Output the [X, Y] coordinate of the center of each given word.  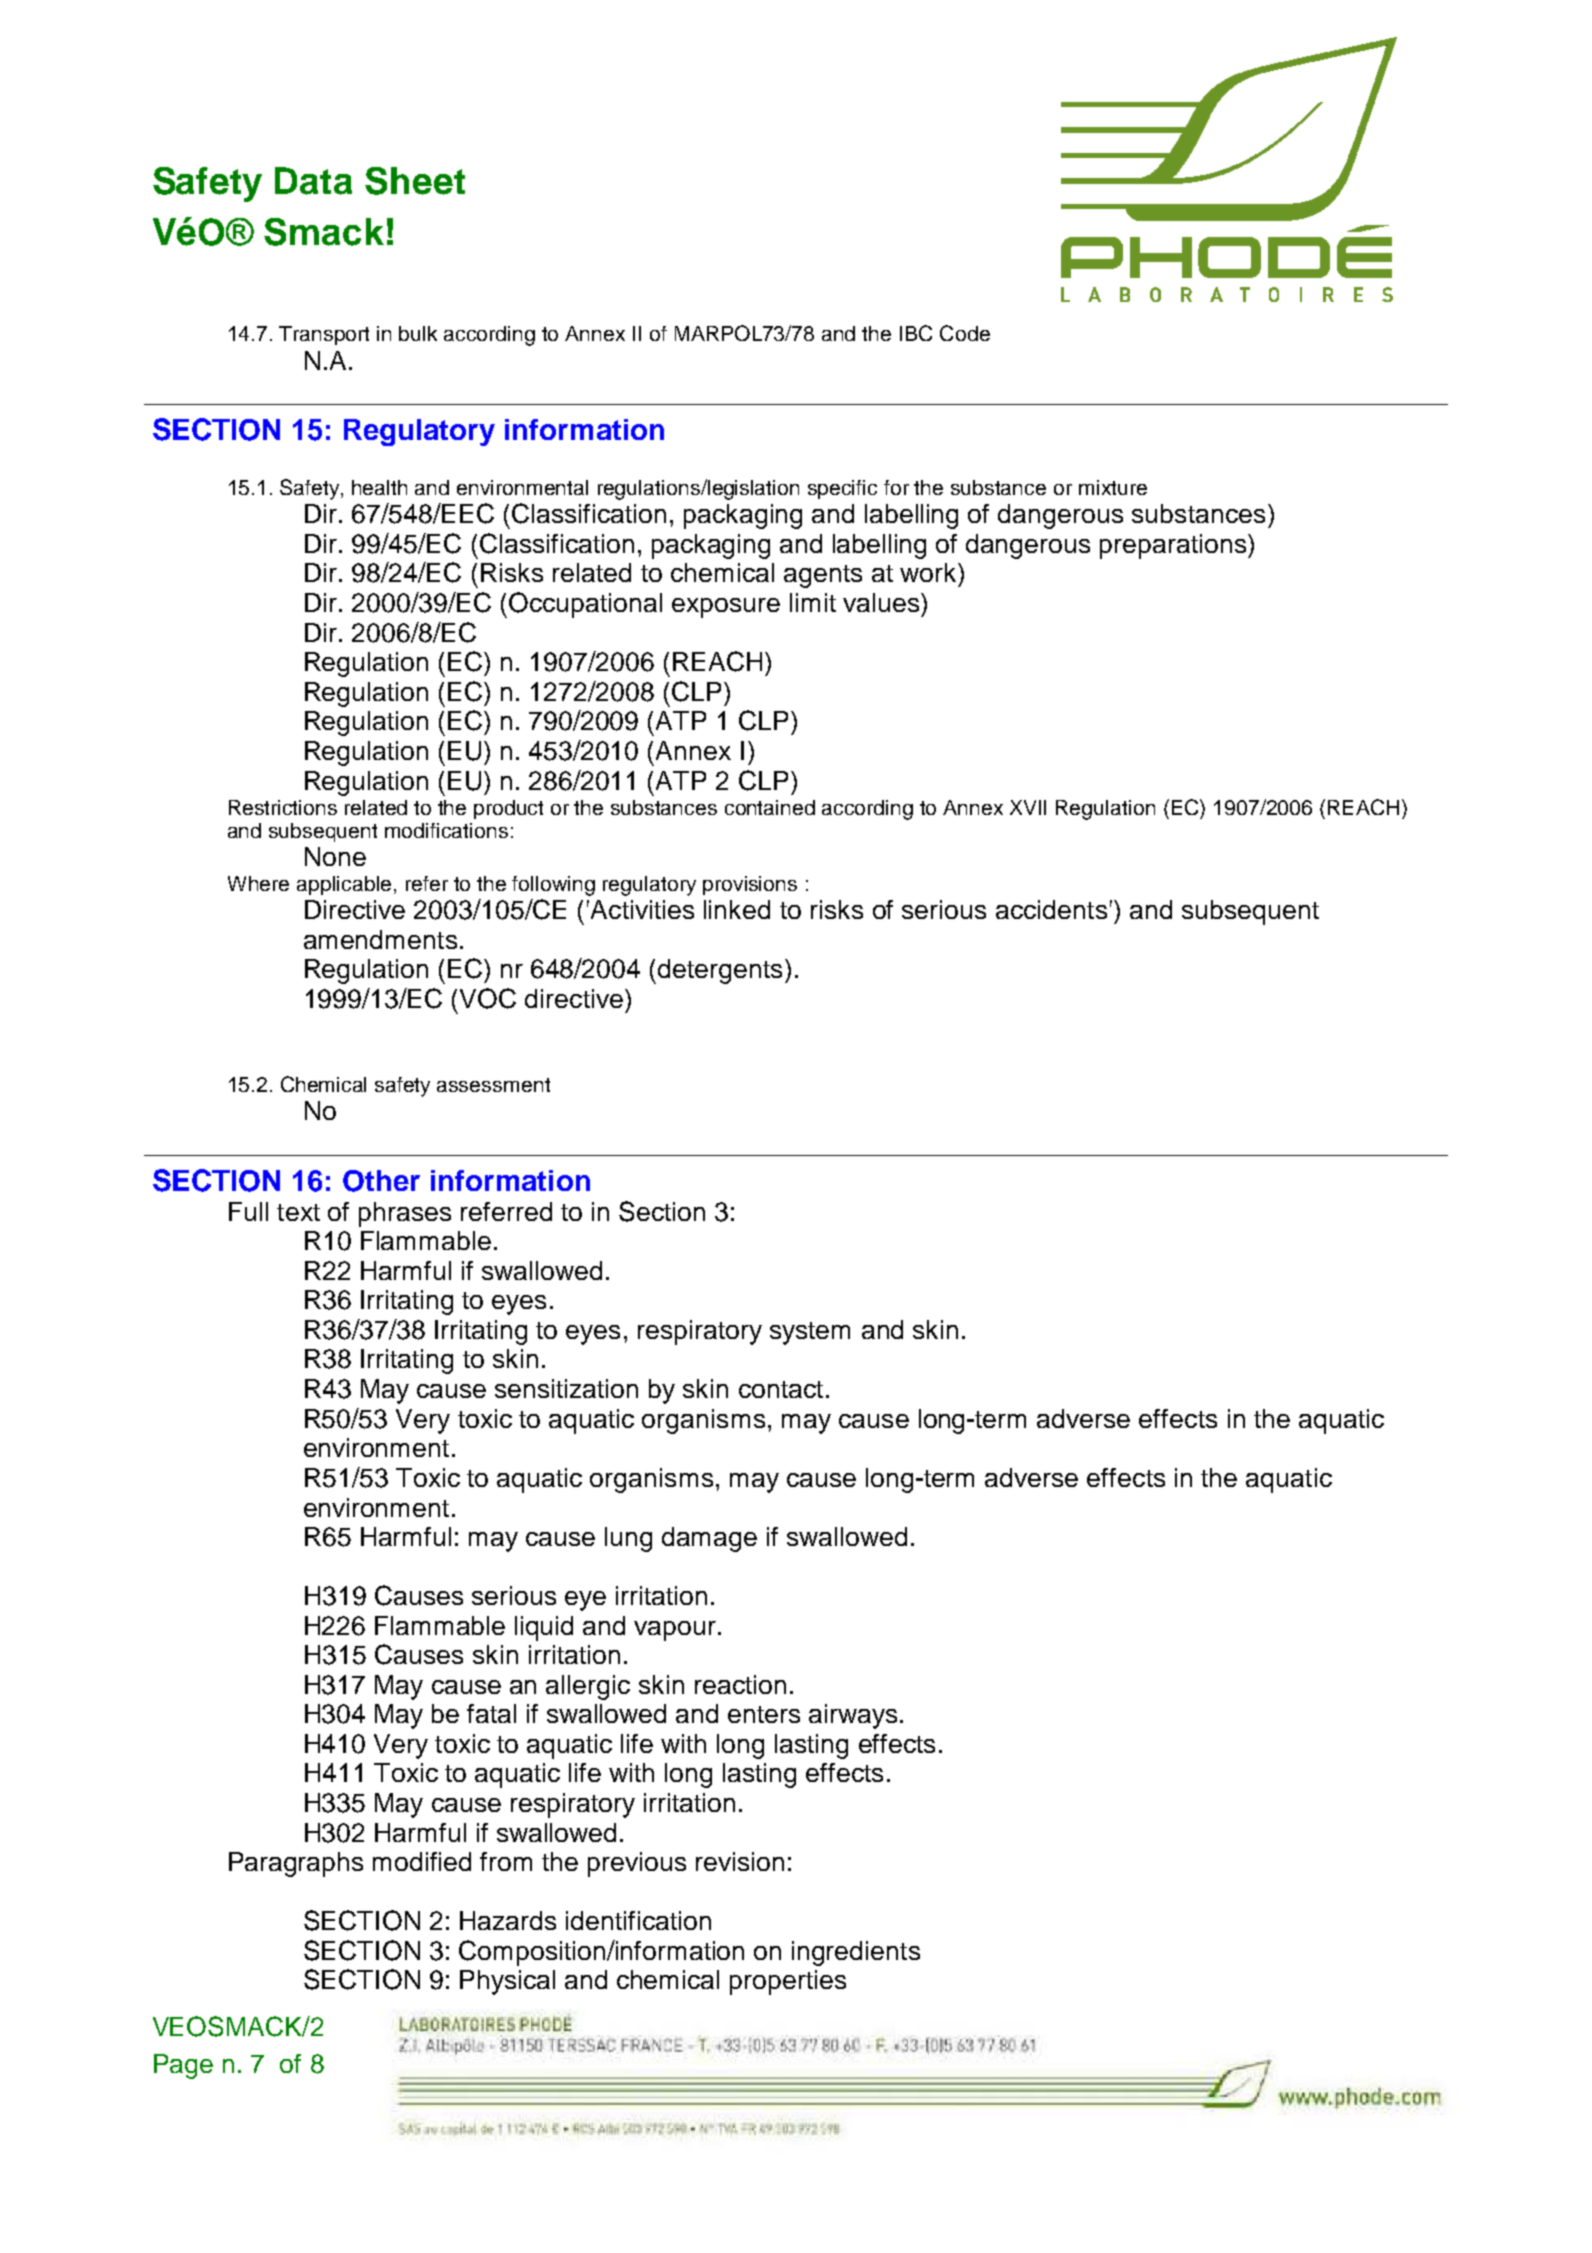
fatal [491, 1713]
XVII [1028, 807]
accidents [1051, 909]
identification [638, 1920]
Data [313, 181]
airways [853, 1716]
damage [709, 1539]
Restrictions [283, 807]
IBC [916, 333]
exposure [726, 608]
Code [965, 333]
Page [183, 2066]
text [298, 1212]
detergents [720, 971]
